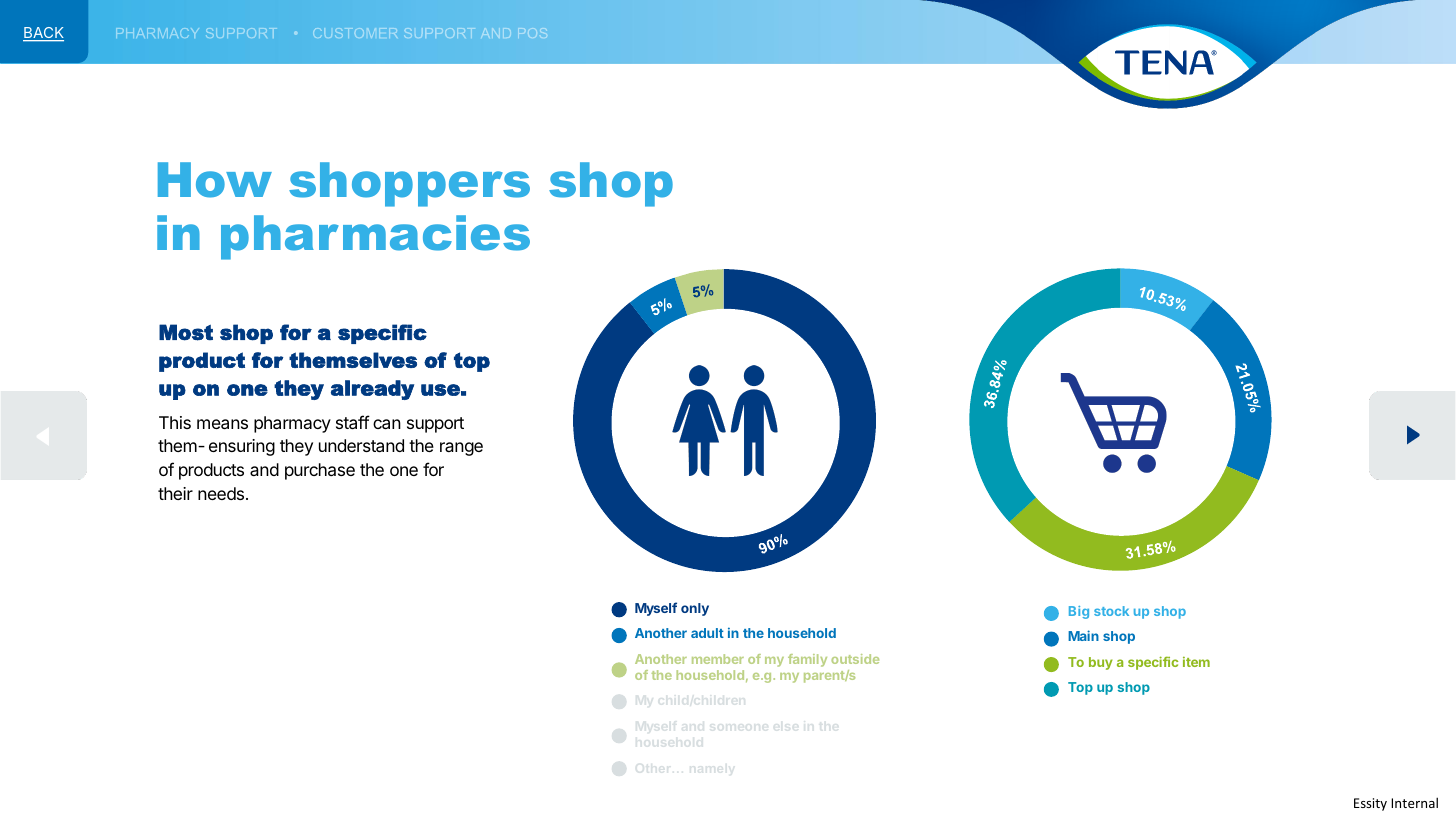 The image size is (1456, 819). I want to click on support, so click(435, 425).
